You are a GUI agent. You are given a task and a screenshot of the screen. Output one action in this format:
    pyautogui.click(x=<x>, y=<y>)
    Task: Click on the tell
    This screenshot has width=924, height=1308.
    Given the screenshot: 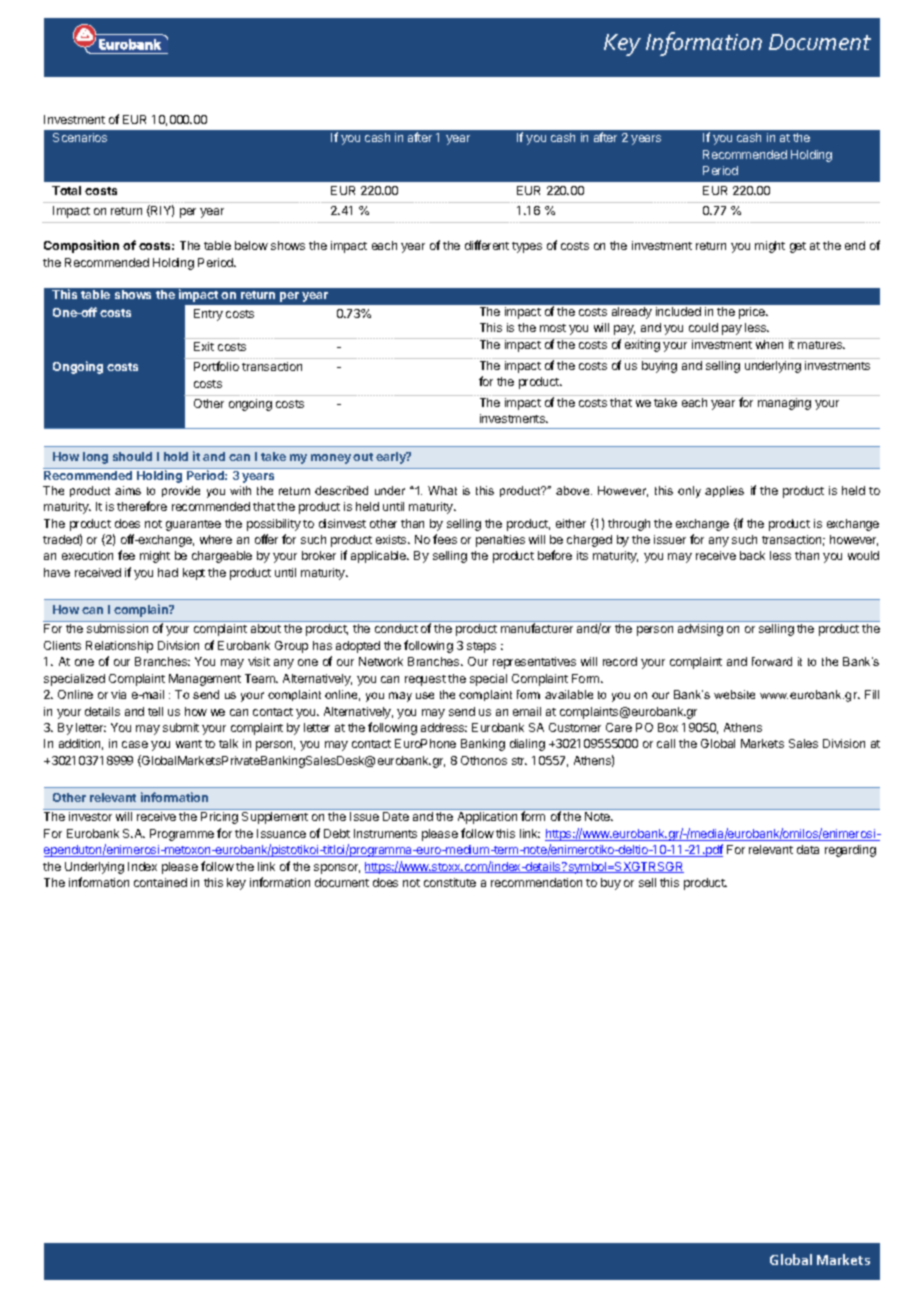 What is the action you would take?
    pyautogui.click(x=155, y=711)
